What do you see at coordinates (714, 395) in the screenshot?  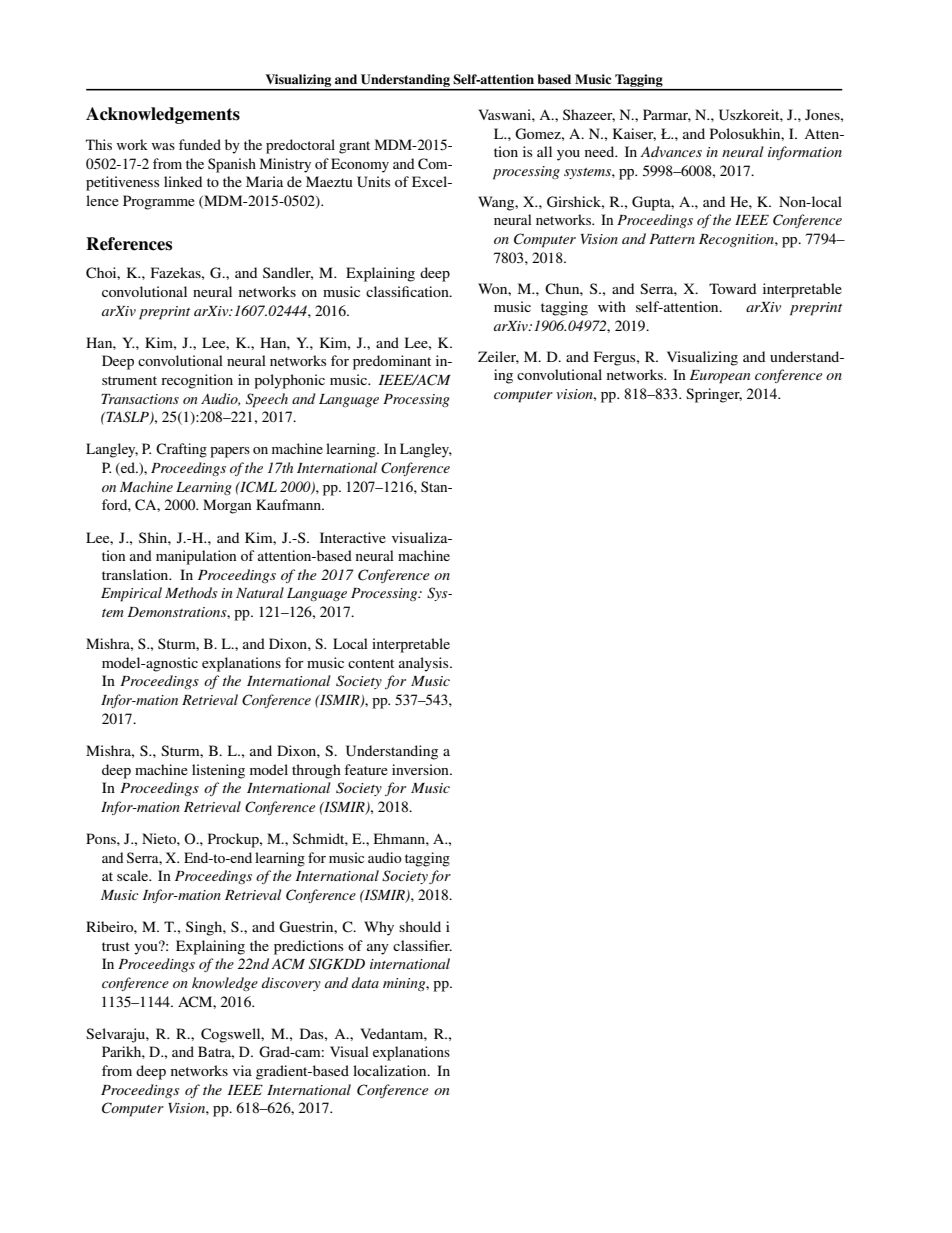 I see `Springer` at bounding box center [714, 395].
